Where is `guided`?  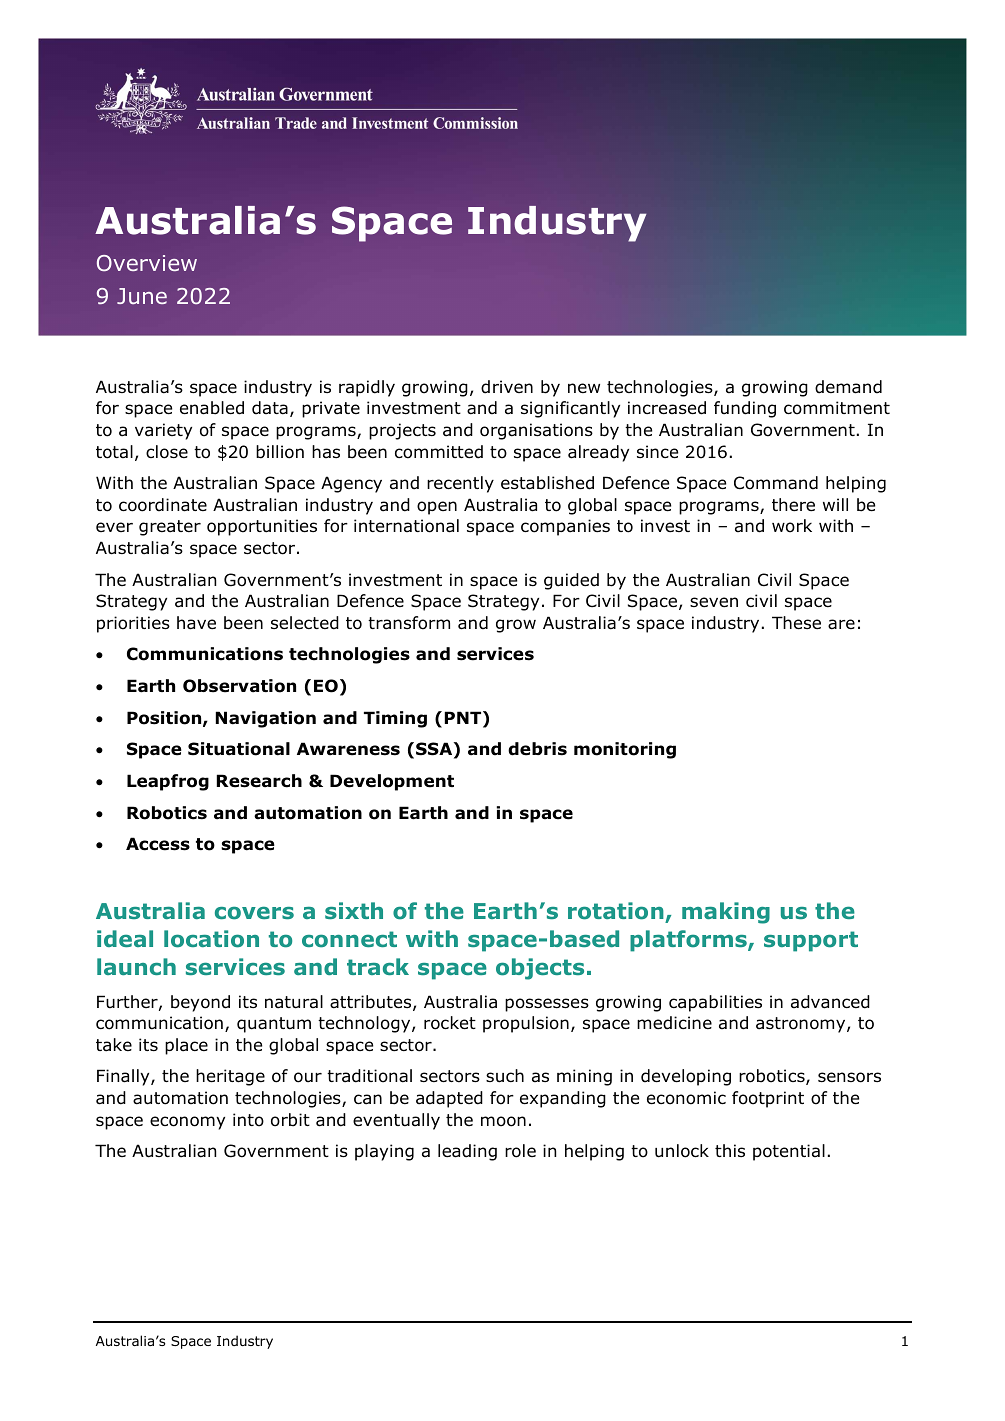 guided is located at coordinates (571, 581).
